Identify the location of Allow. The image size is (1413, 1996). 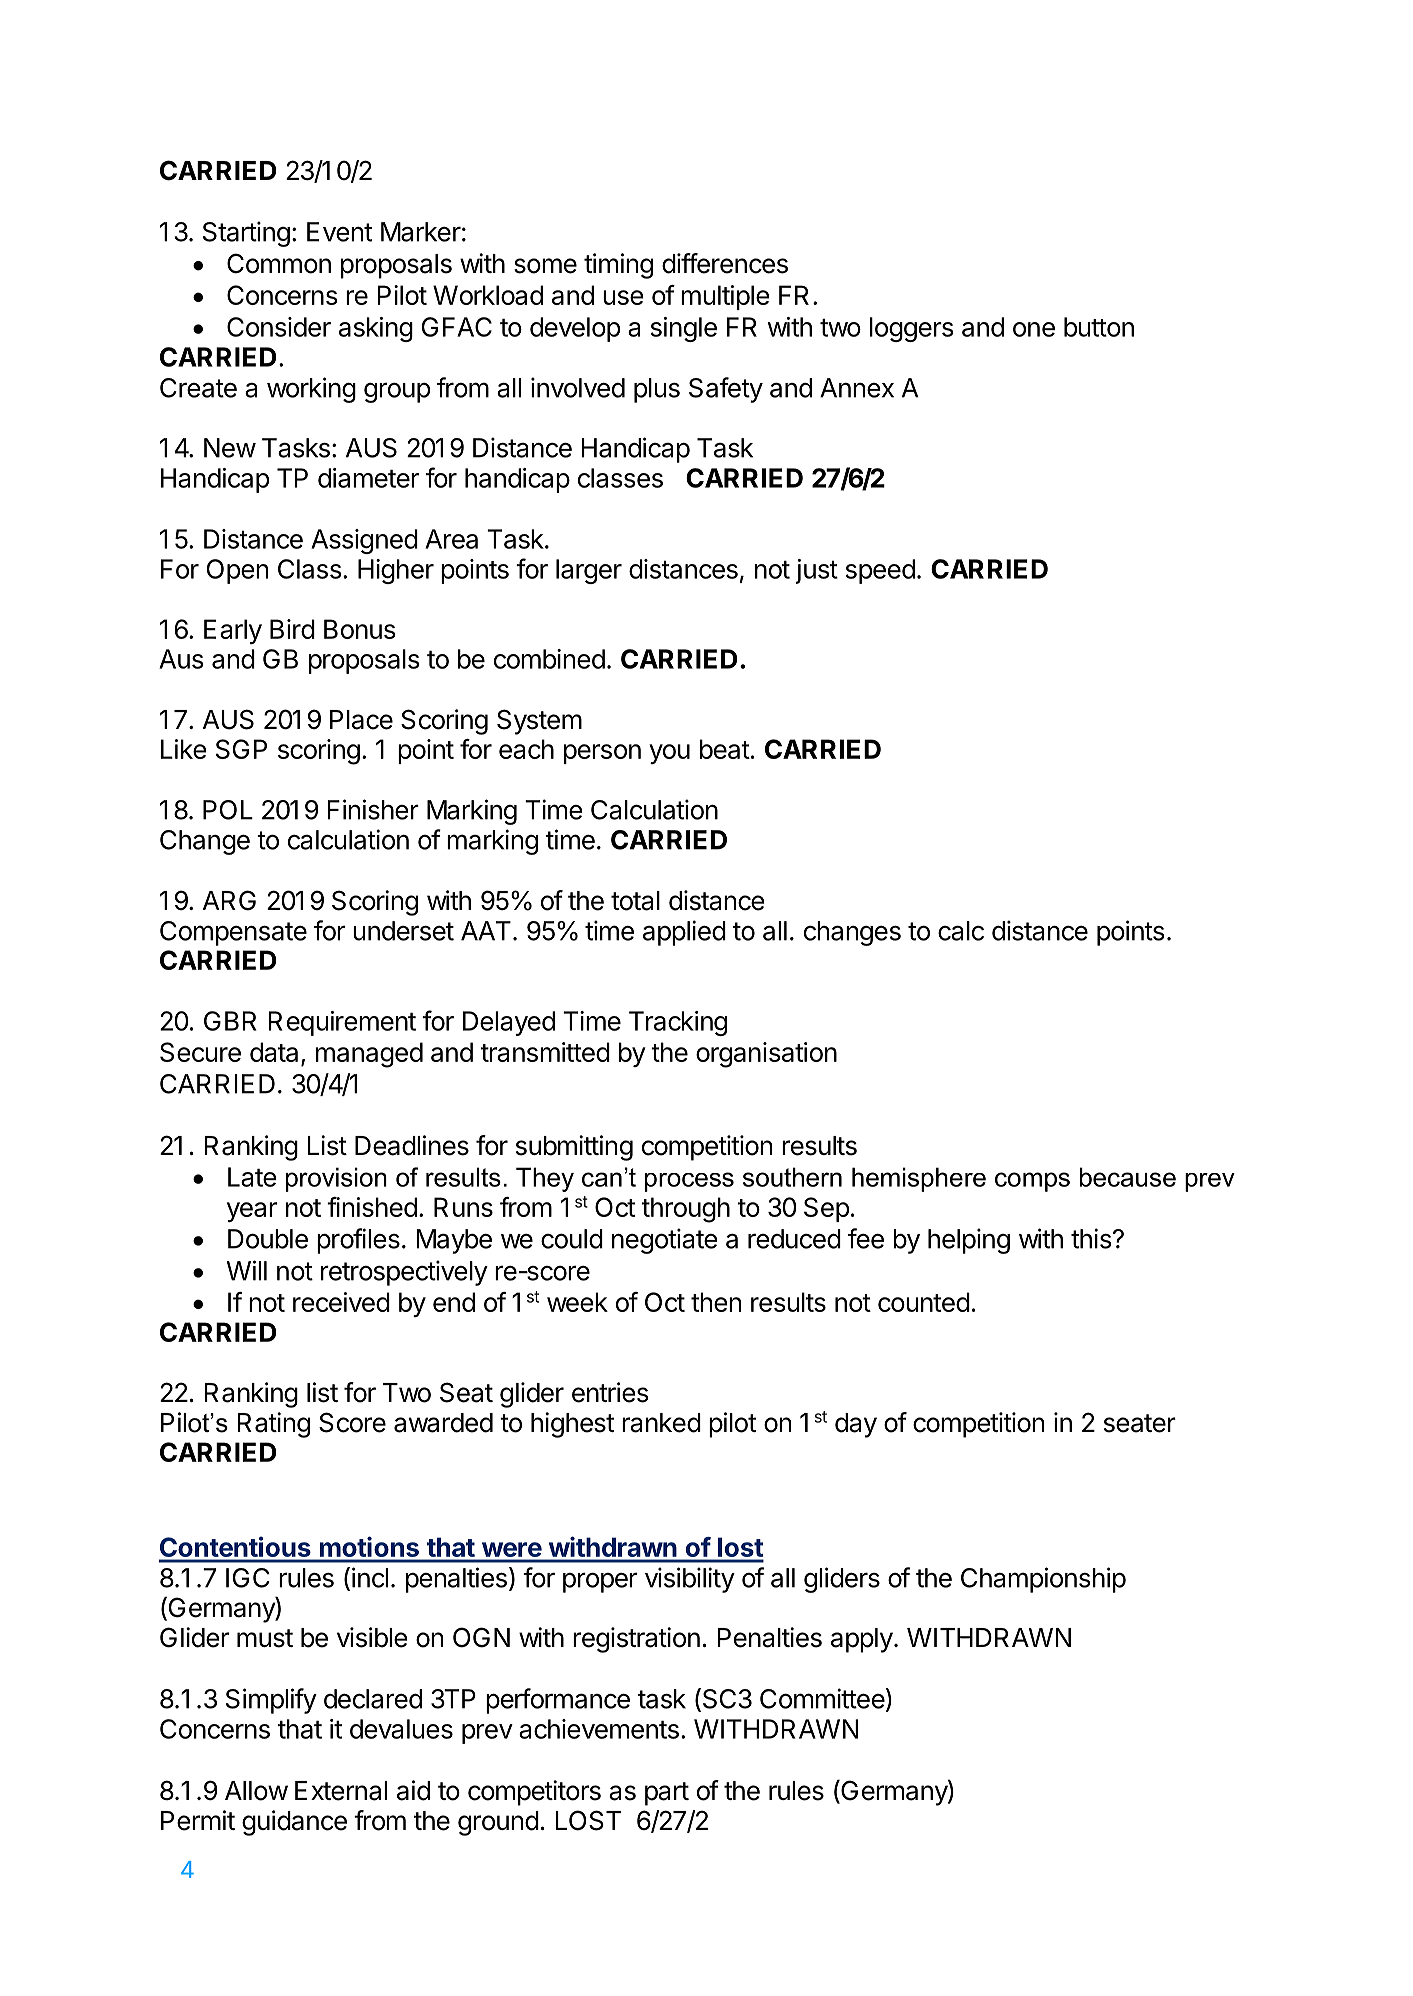
(256, 1791).
